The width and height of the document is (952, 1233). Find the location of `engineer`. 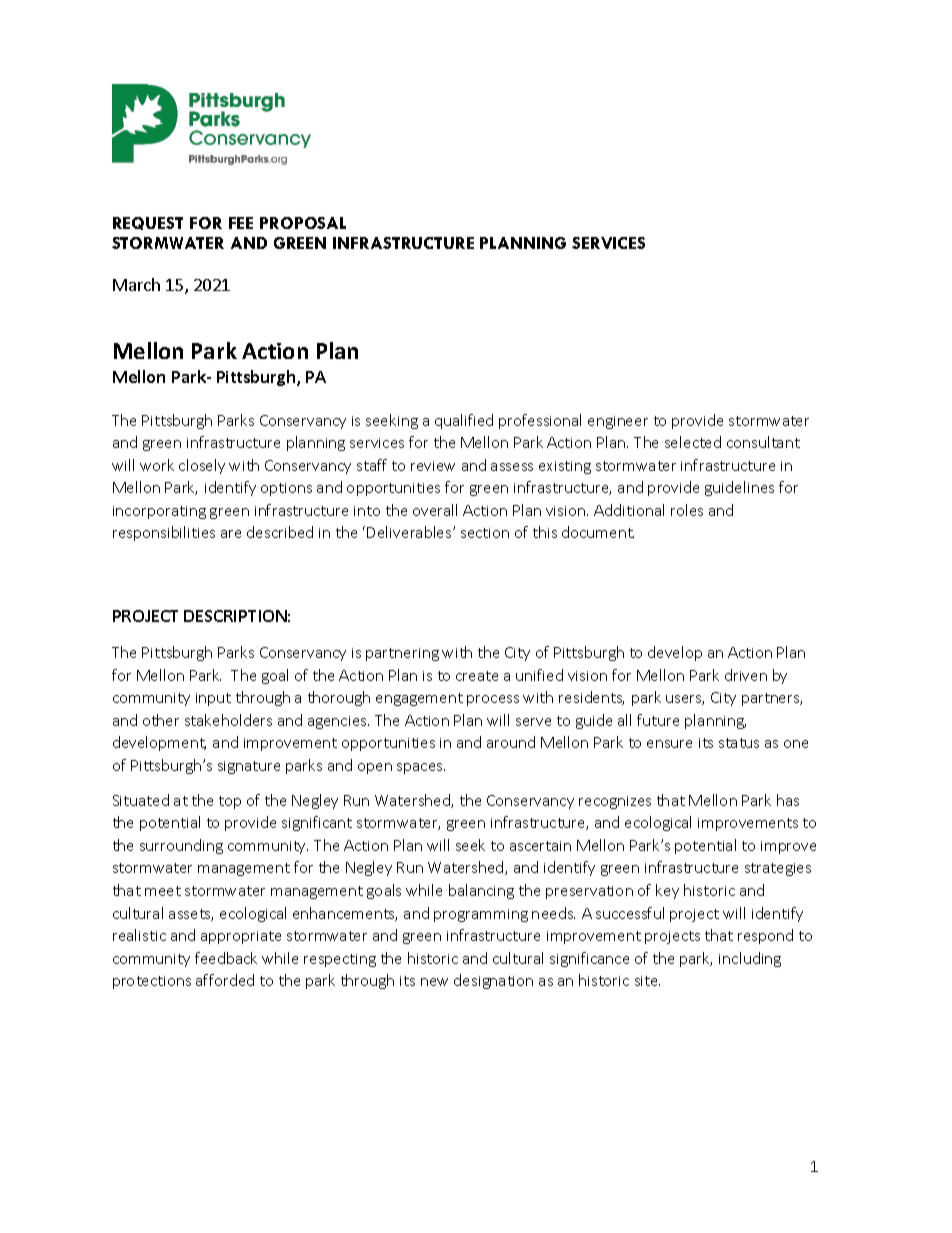

engineer is located at coordinates (618, 422).
